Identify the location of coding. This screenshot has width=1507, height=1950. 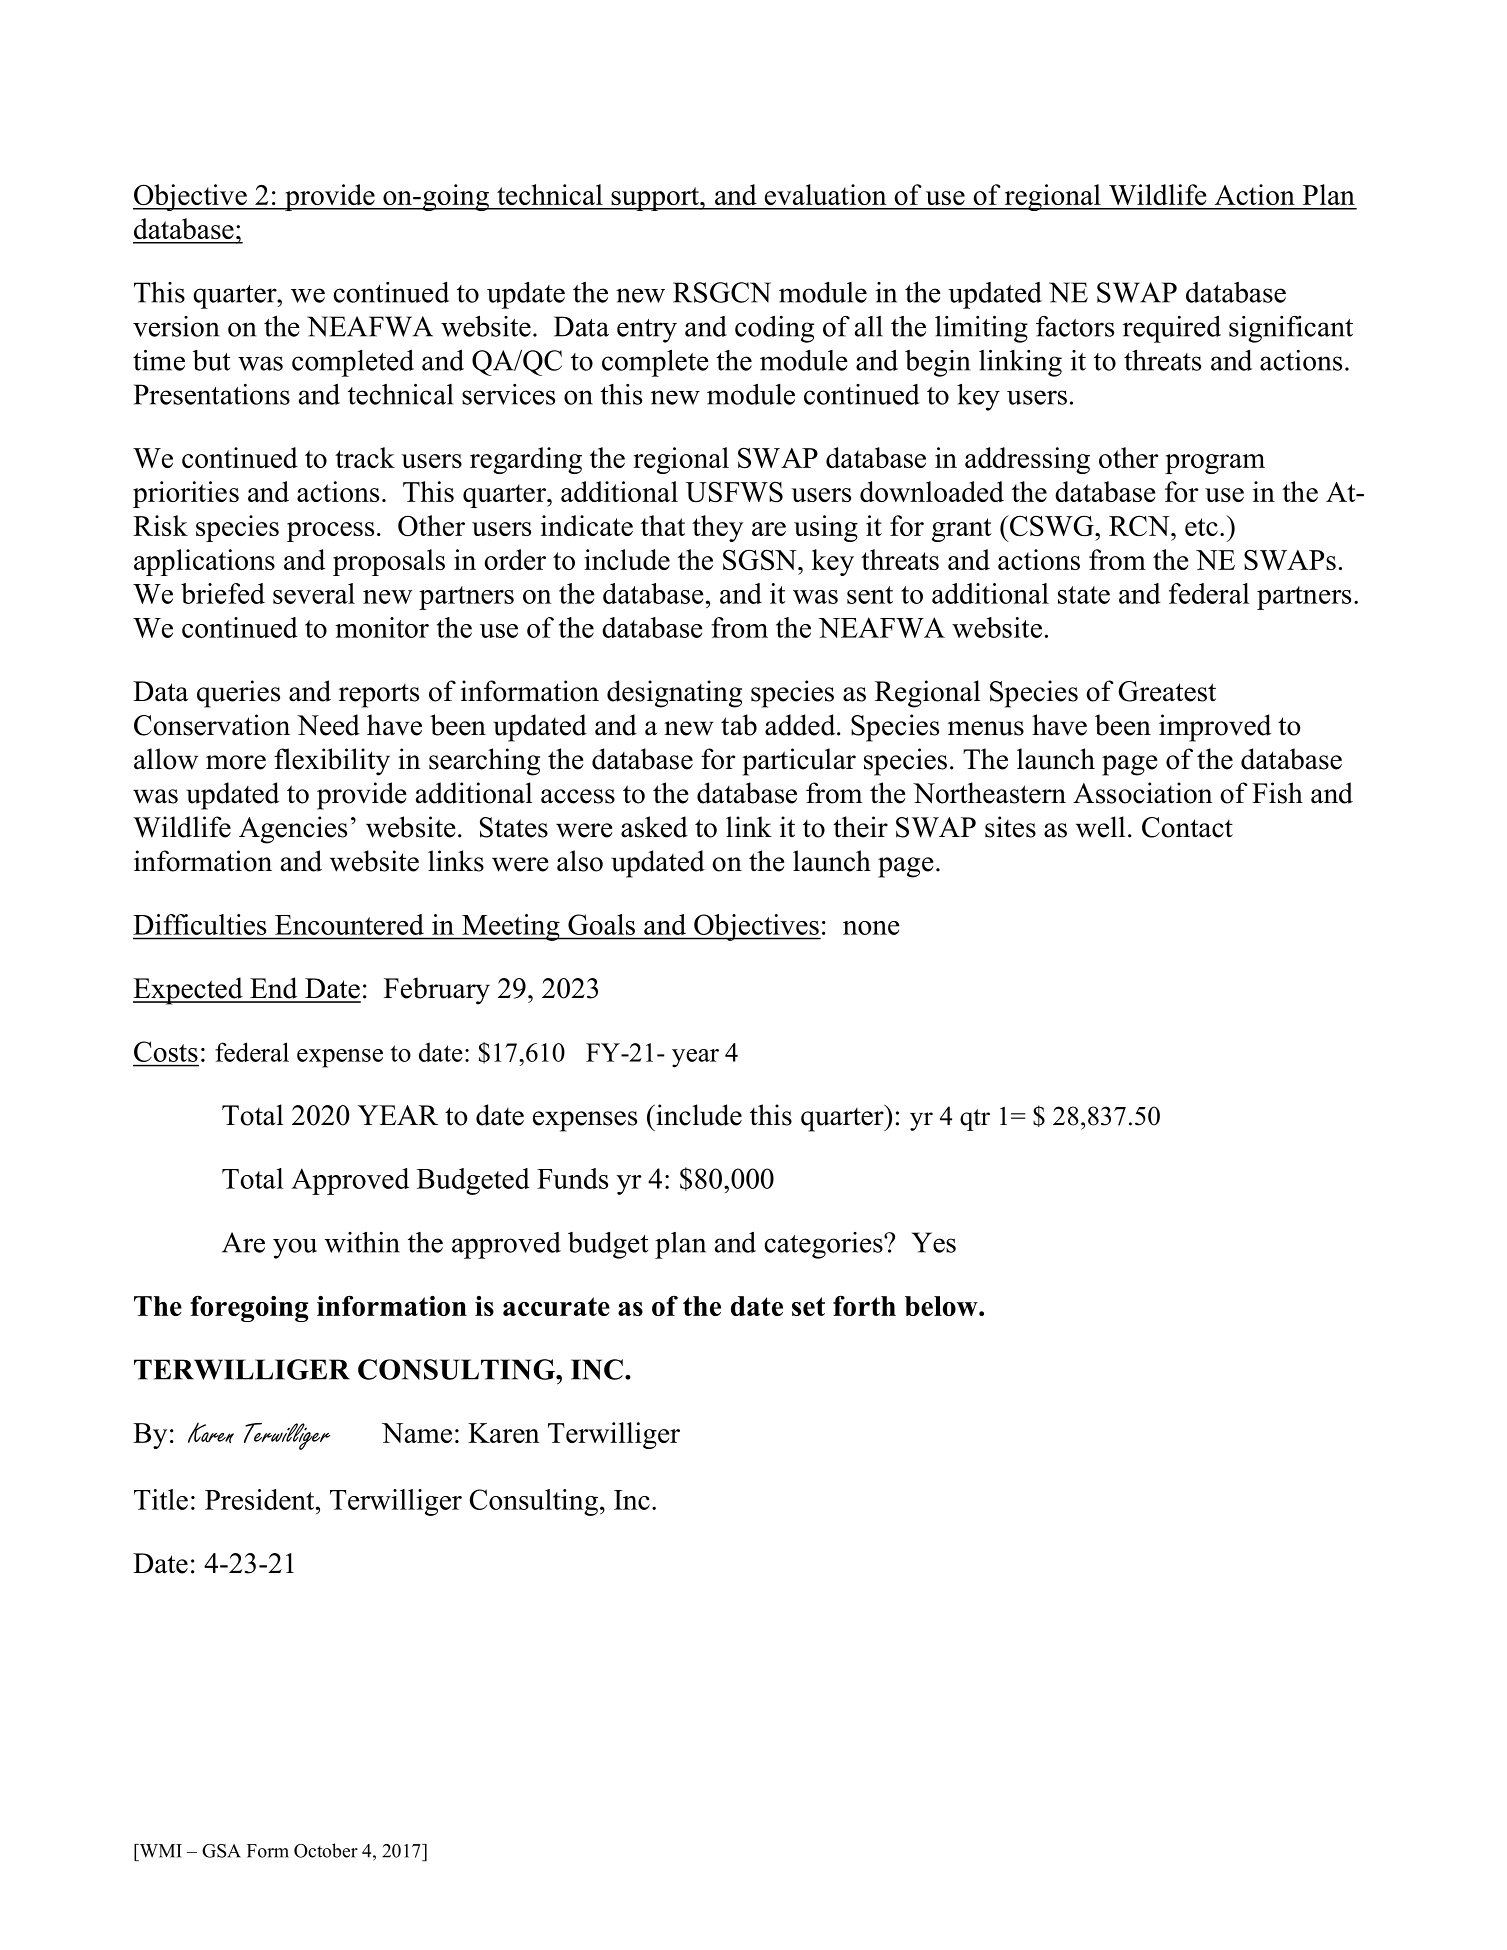
(774, 329).
